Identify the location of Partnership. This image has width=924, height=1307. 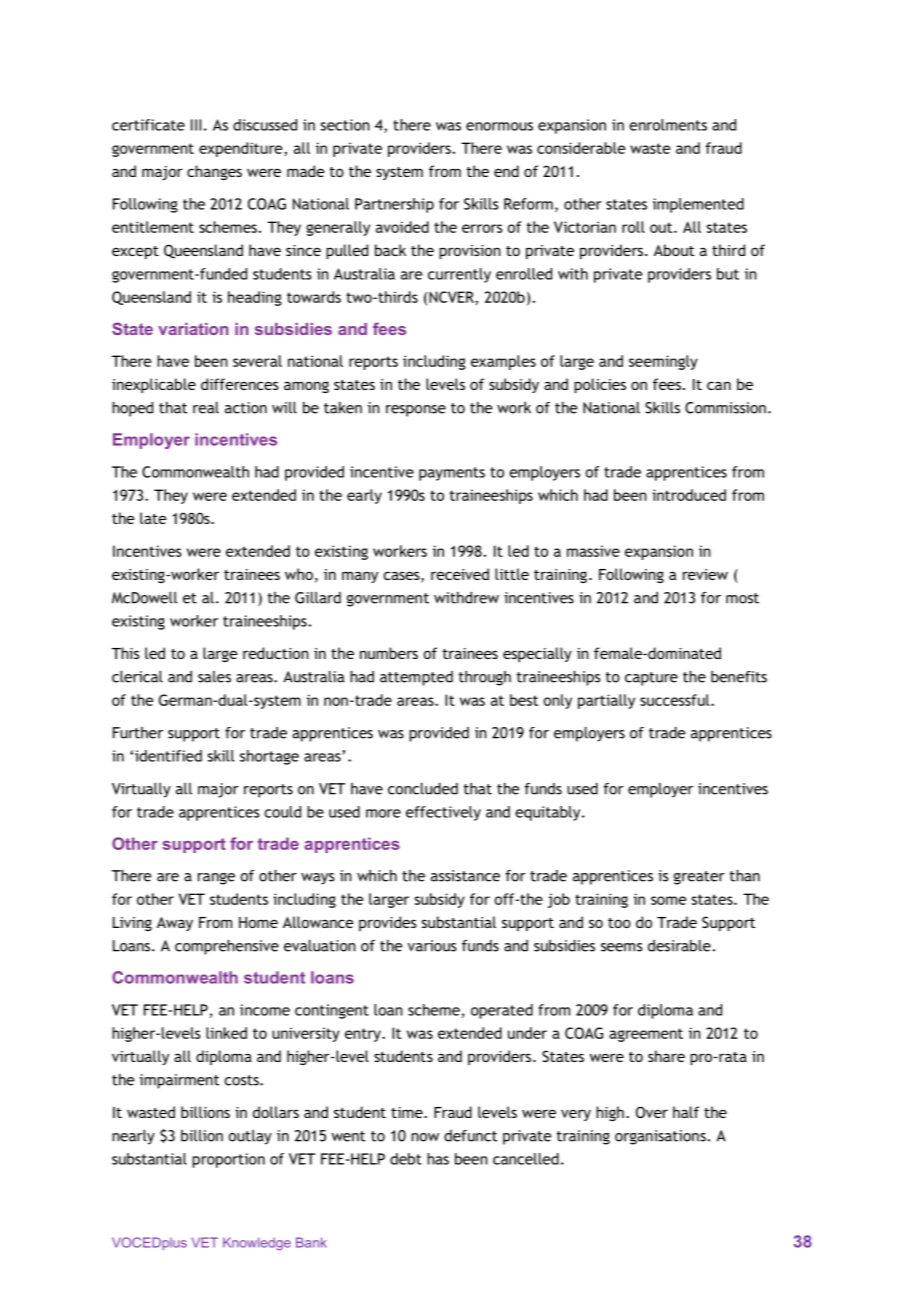
(394, 205).
